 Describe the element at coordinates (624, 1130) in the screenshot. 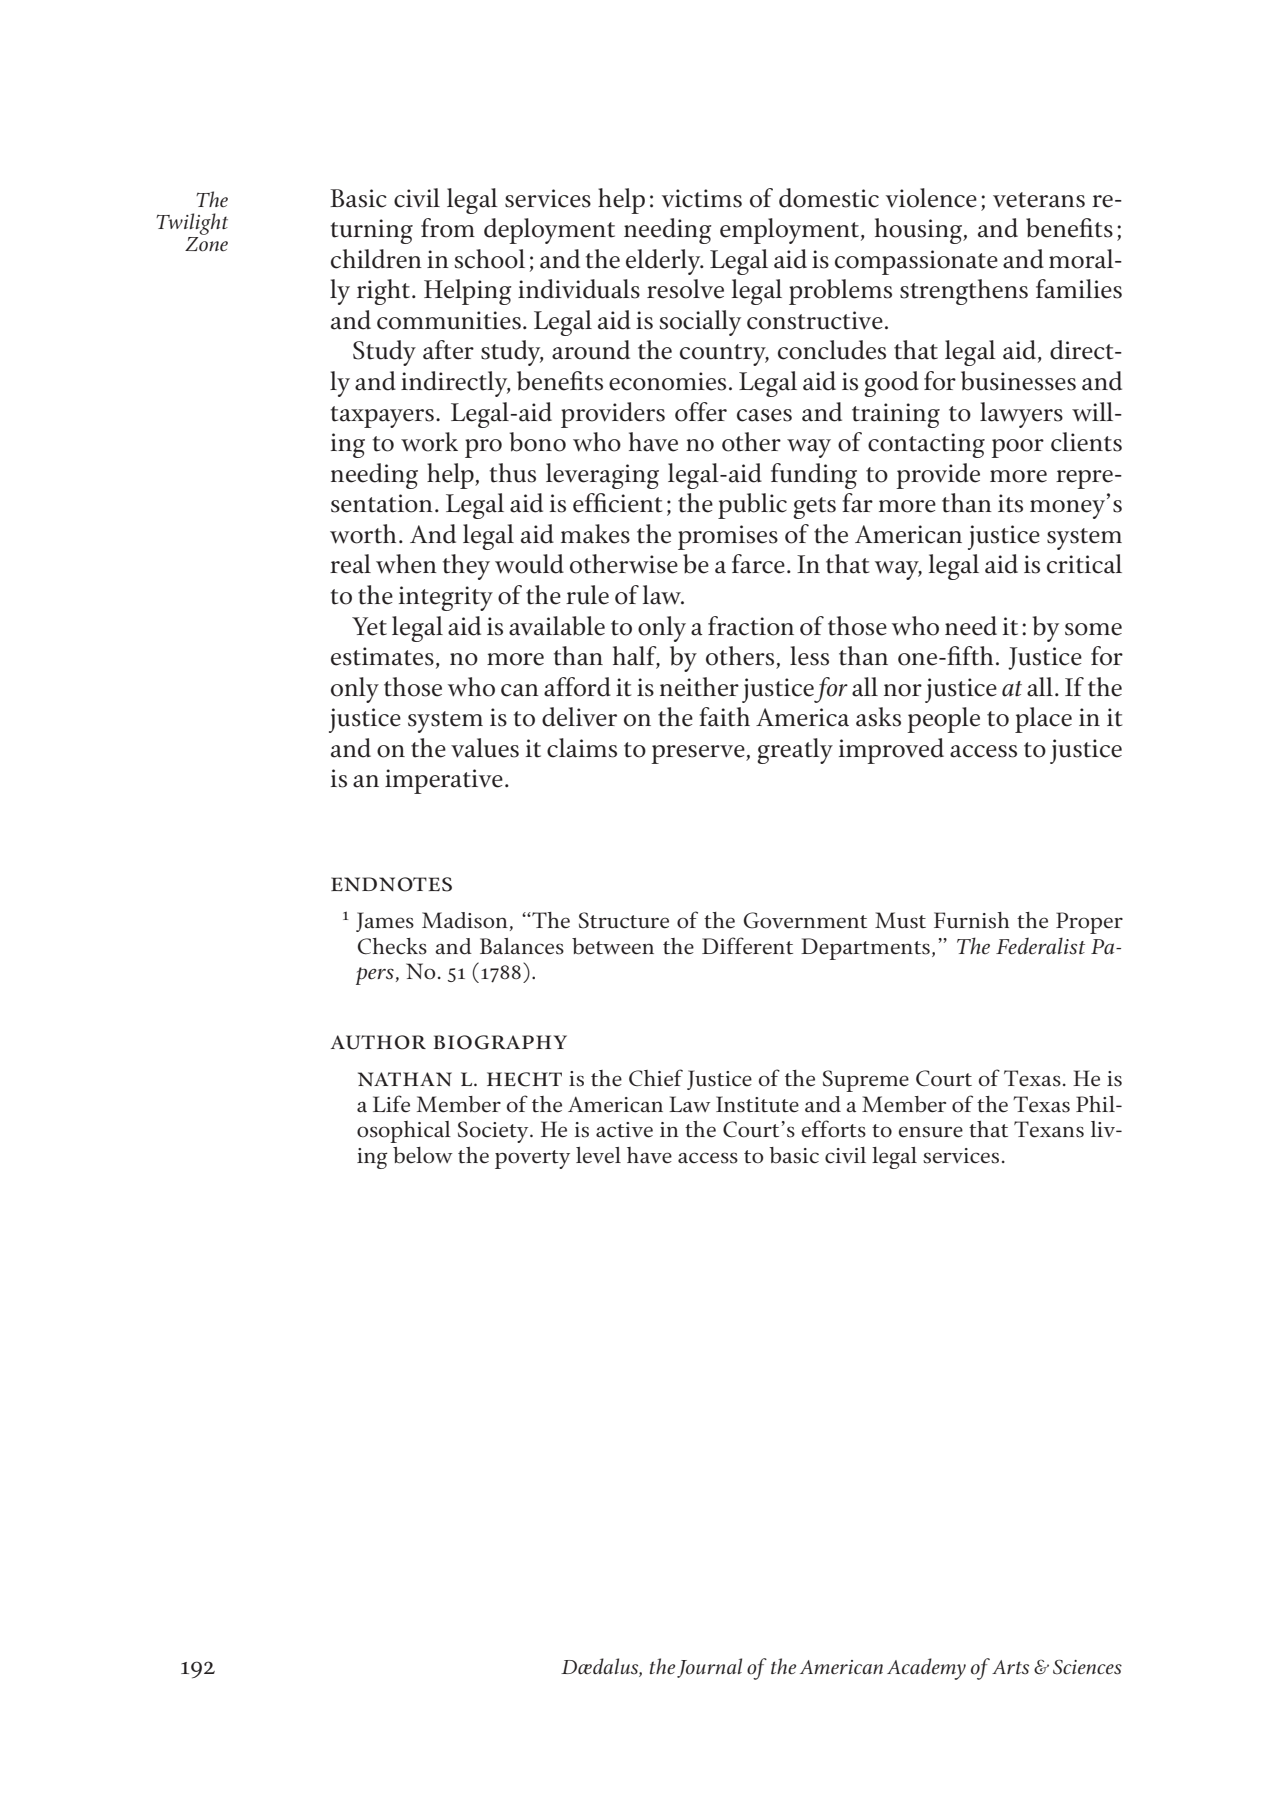

I see `active` at that location.
